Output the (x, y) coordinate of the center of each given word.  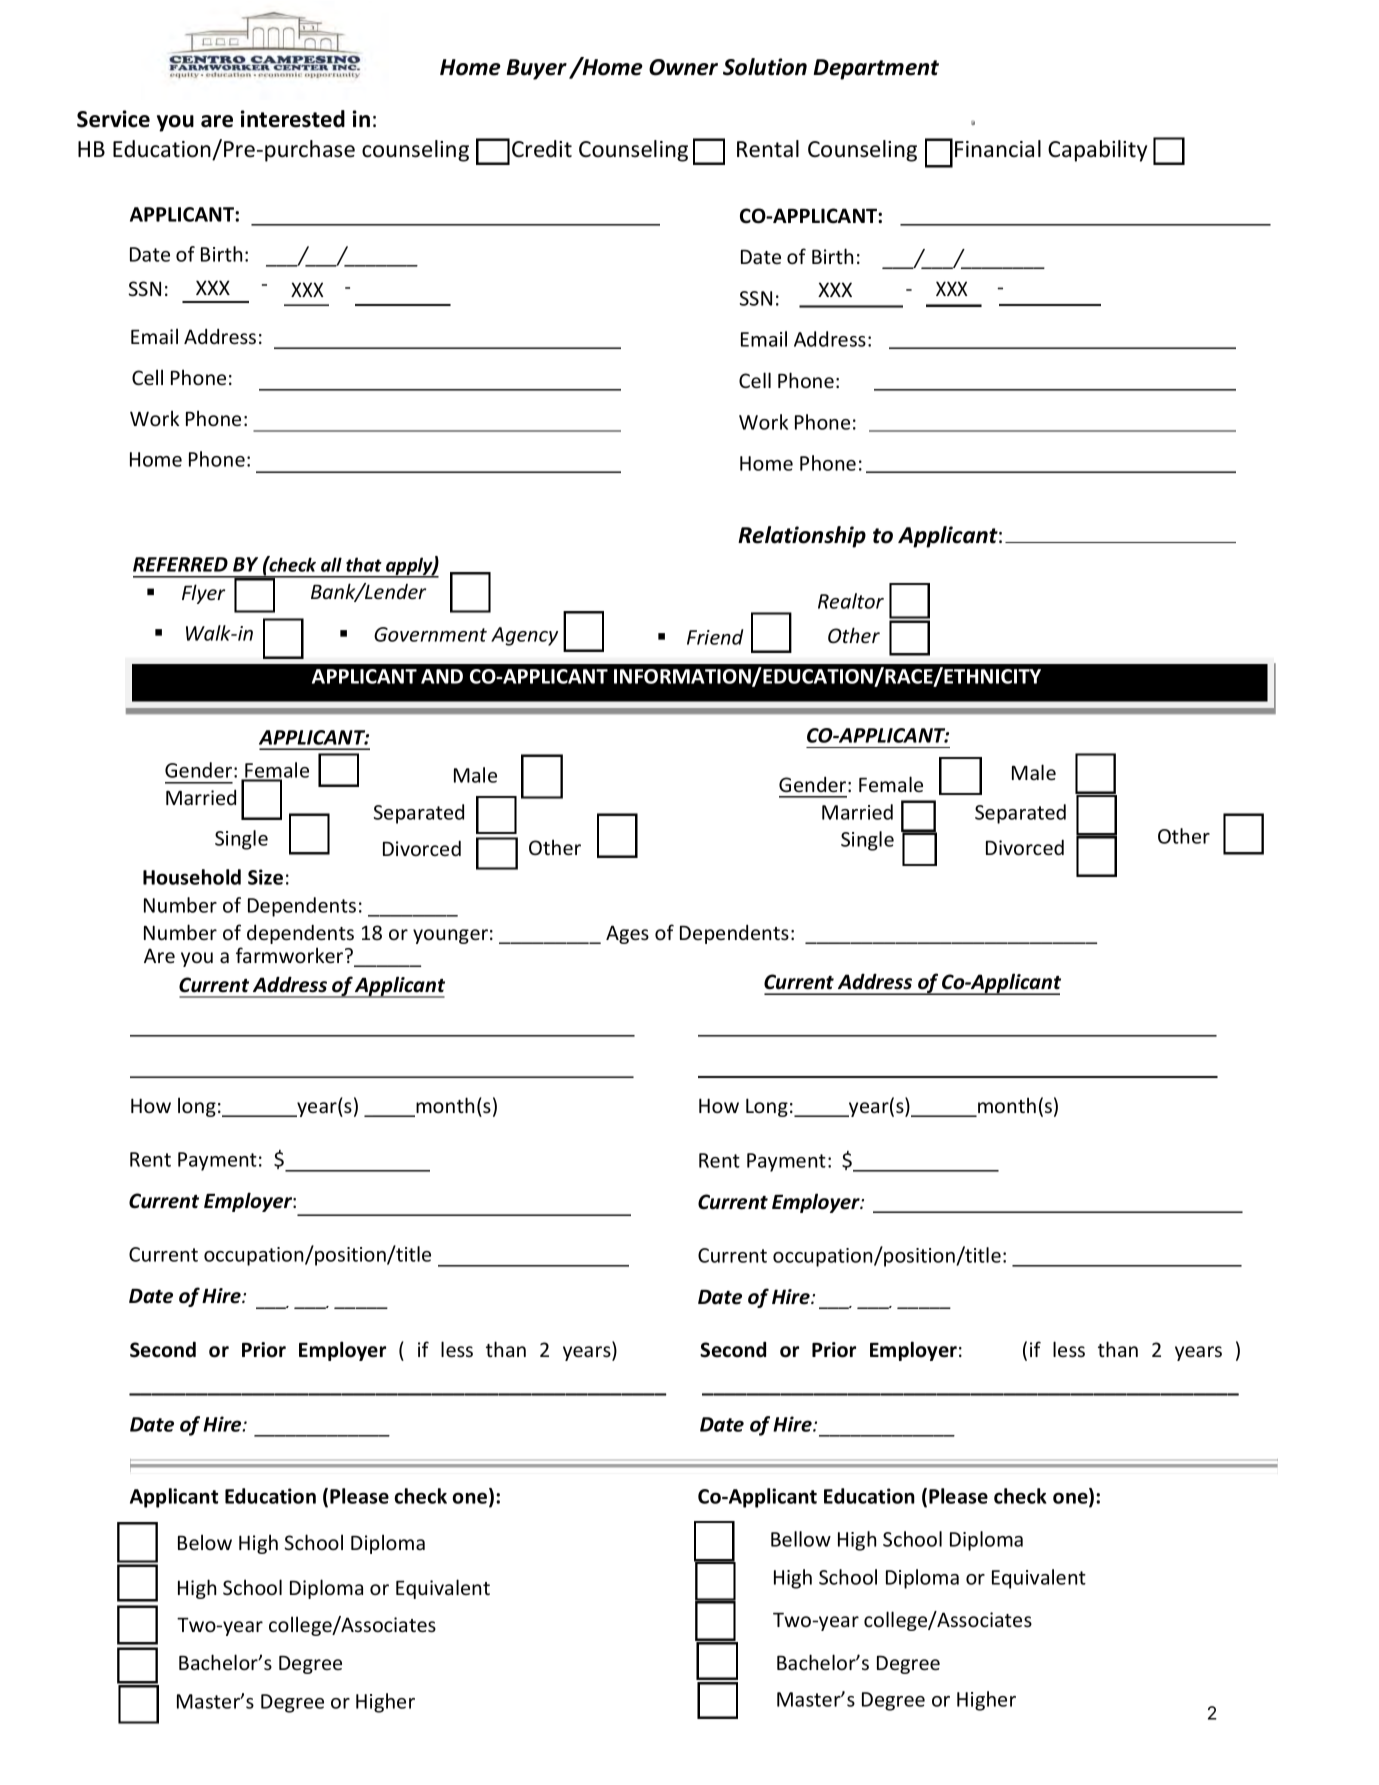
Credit (542, 149)
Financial (998, 149)
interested (293, 119)
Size (265, 877)
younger (450, 936)
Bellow (801, 1539)
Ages (627, 934)
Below (205, 1542)
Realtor (851, 601)
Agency (524, 636)
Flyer (203, 594)
